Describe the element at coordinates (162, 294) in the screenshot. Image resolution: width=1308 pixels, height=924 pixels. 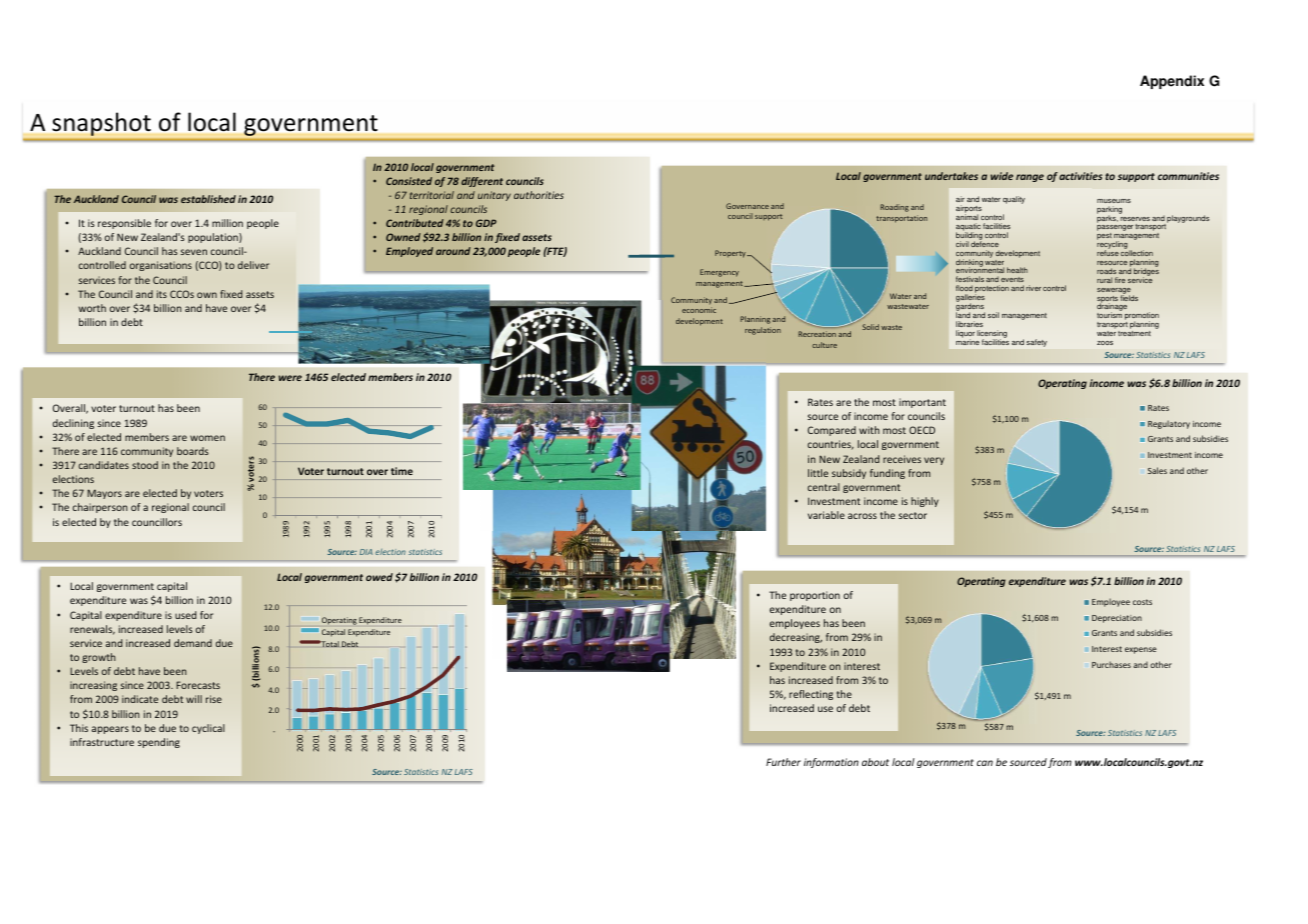
I see `its` at that location.
